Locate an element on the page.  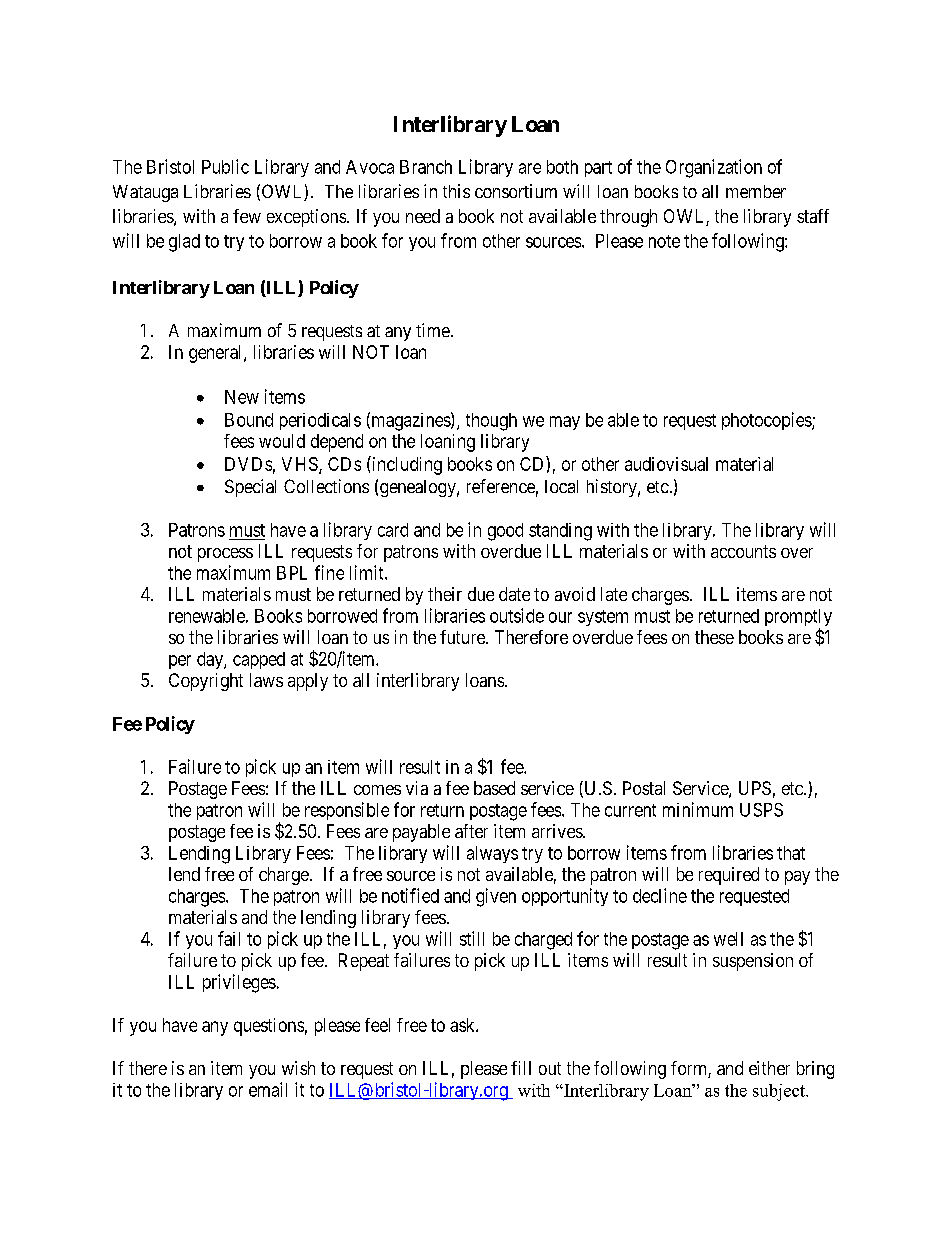
email is located at coordinates (268, 1089).
